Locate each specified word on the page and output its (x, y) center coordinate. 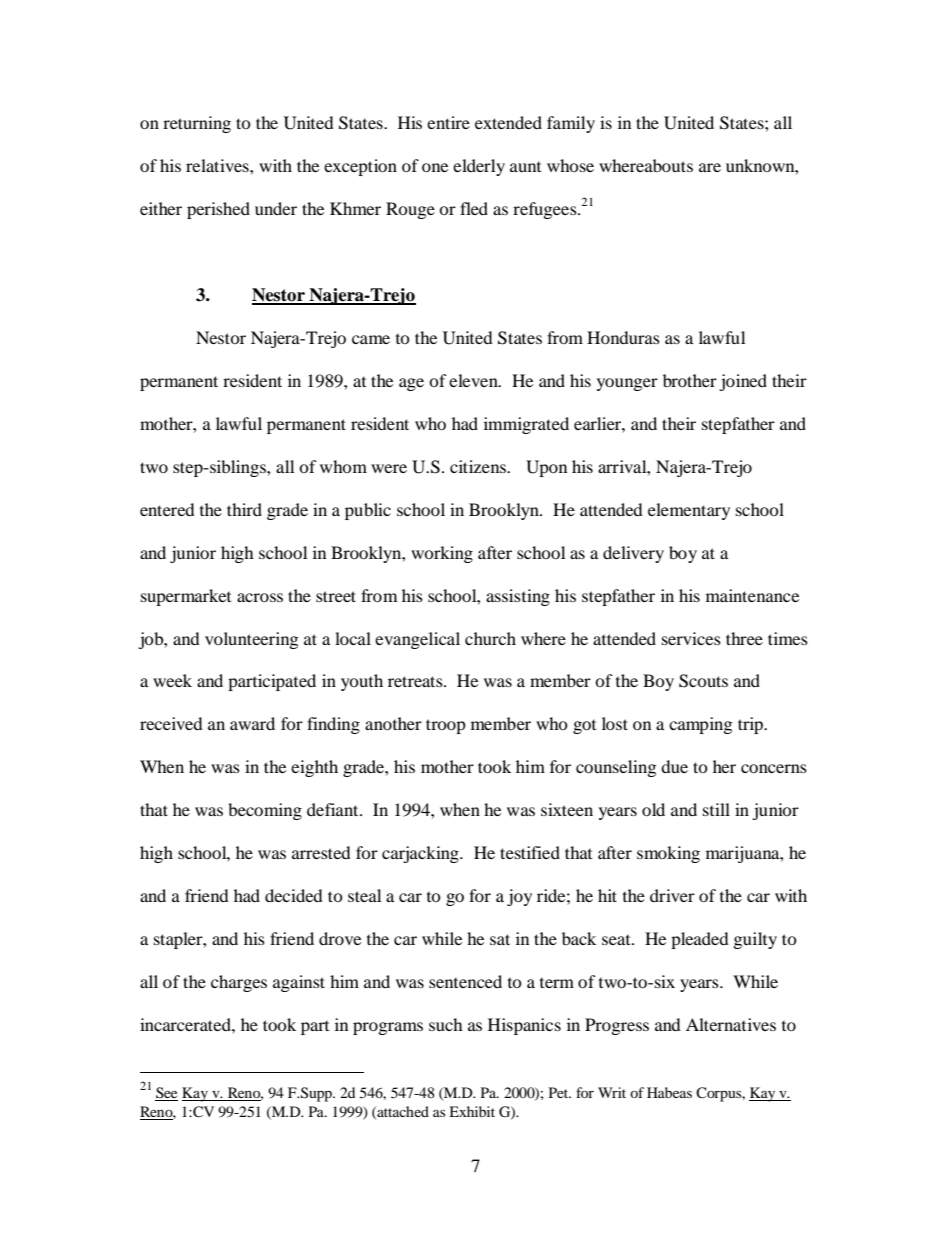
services (691, 638)
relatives (218, 165)
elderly (479, 167)
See (166, 1094)
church (490, 638)
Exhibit (472, 1111)
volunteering (251, 640)
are (710, 167)
